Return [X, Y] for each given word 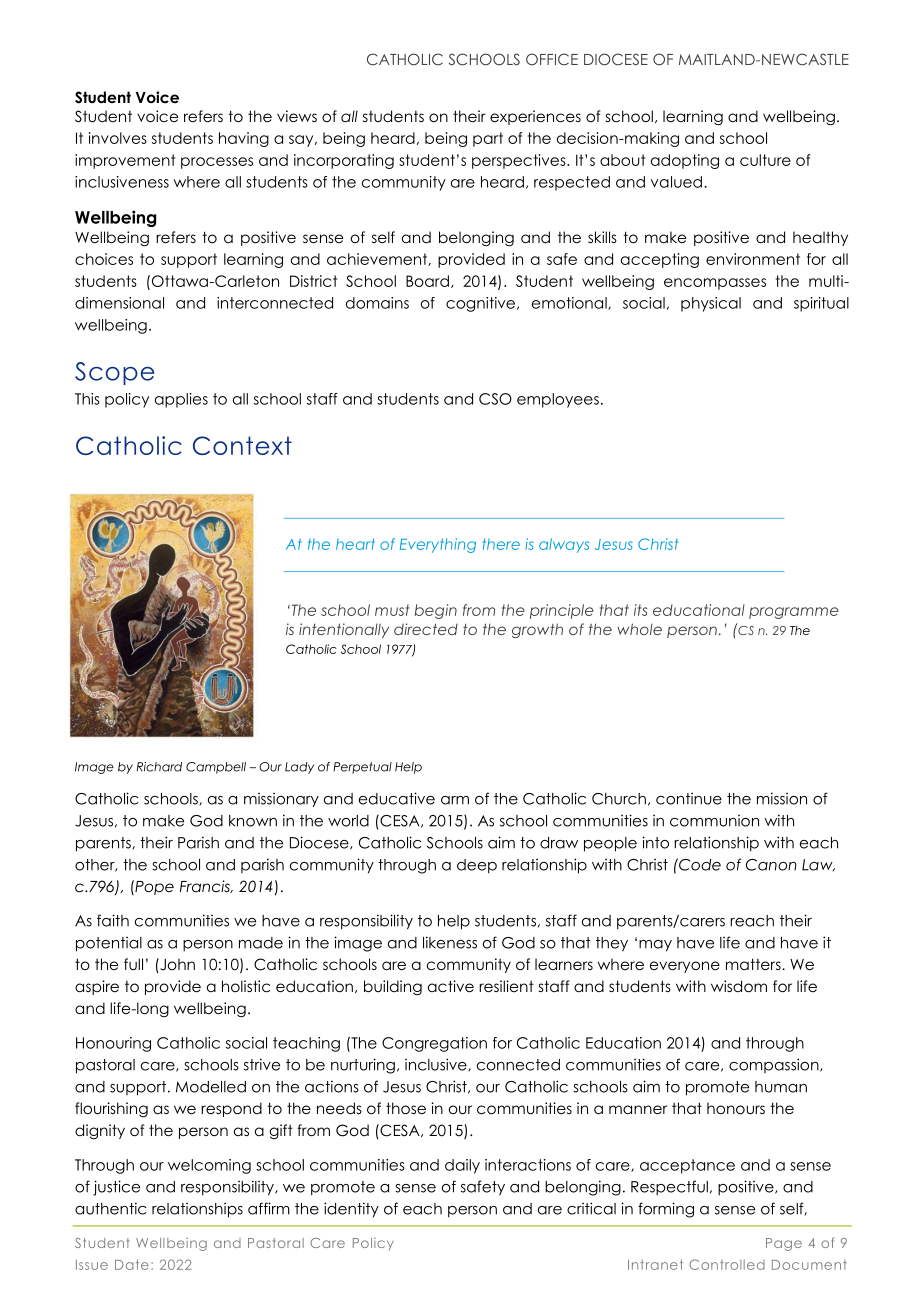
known [253, 821]
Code [699, 864]
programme [794, 613]
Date [132, 1265]
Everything [438, 545]
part [488, 139]
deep [477, 866]
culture [765, 160]
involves [118, 138]
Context [242, 445]
